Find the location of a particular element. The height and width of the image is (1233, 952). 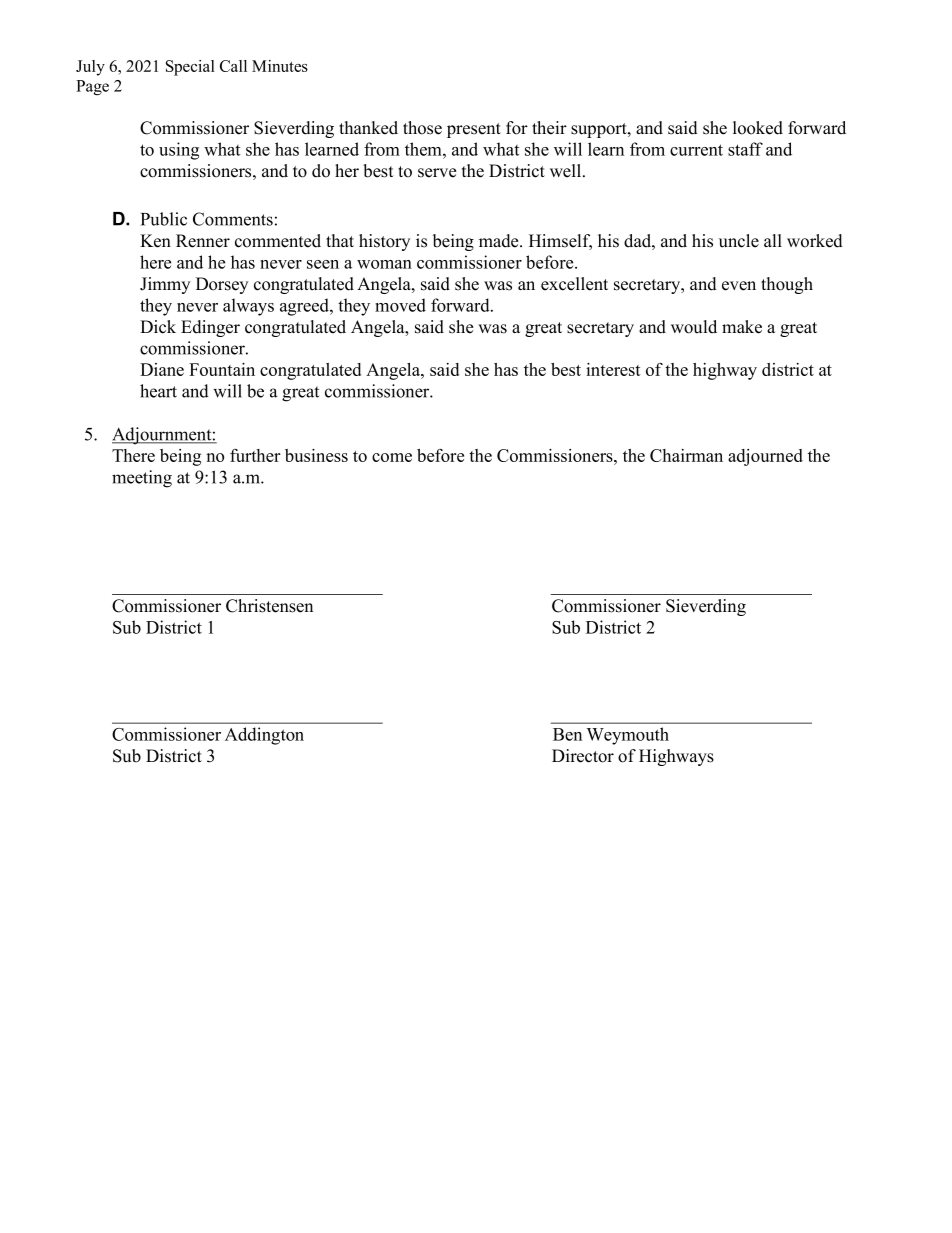

Special is located at coordinates (190, 68).
